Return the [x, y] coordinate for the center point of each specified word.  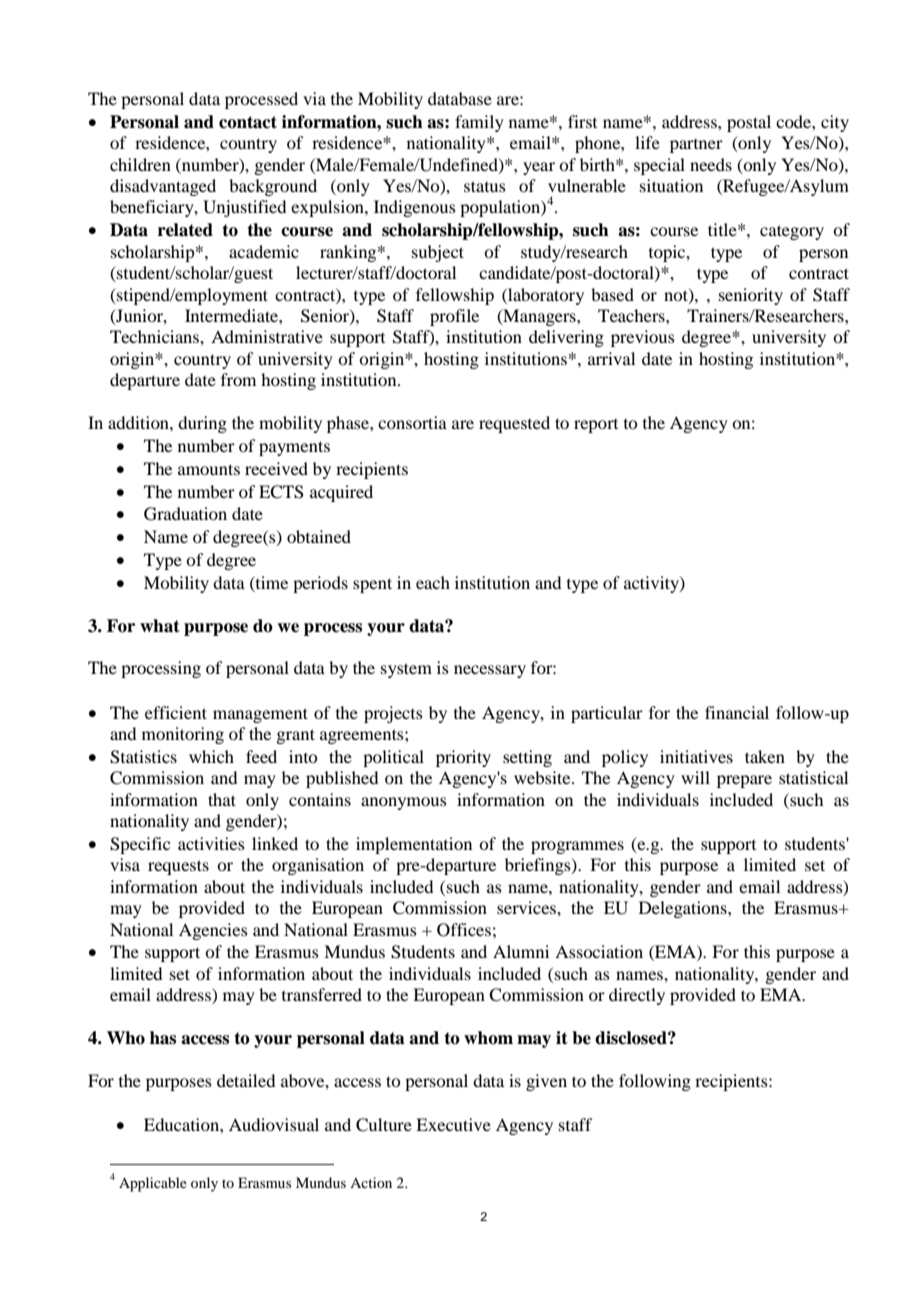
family [479, 123]
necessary [490, 671]
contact [248, 122]
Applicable [153, 1184]
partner [696, 146]
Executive [453, 1124]
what [160, 626]
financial [737, 712]
